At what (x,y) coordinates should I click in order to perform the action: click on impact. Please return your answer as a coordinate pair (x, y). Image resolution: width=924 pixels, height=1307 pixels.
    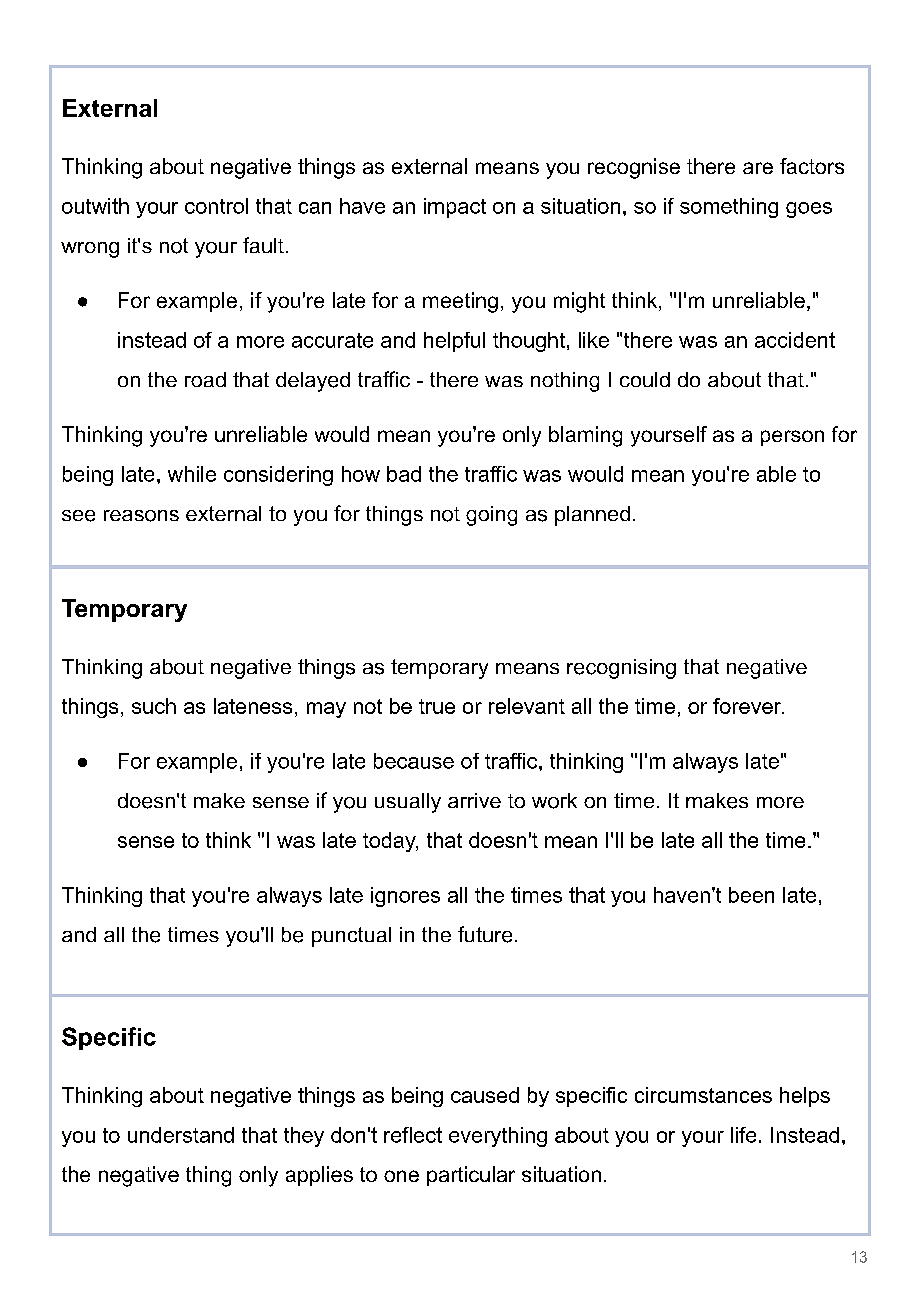
    Looking at the image, I should click on (455, 208).
